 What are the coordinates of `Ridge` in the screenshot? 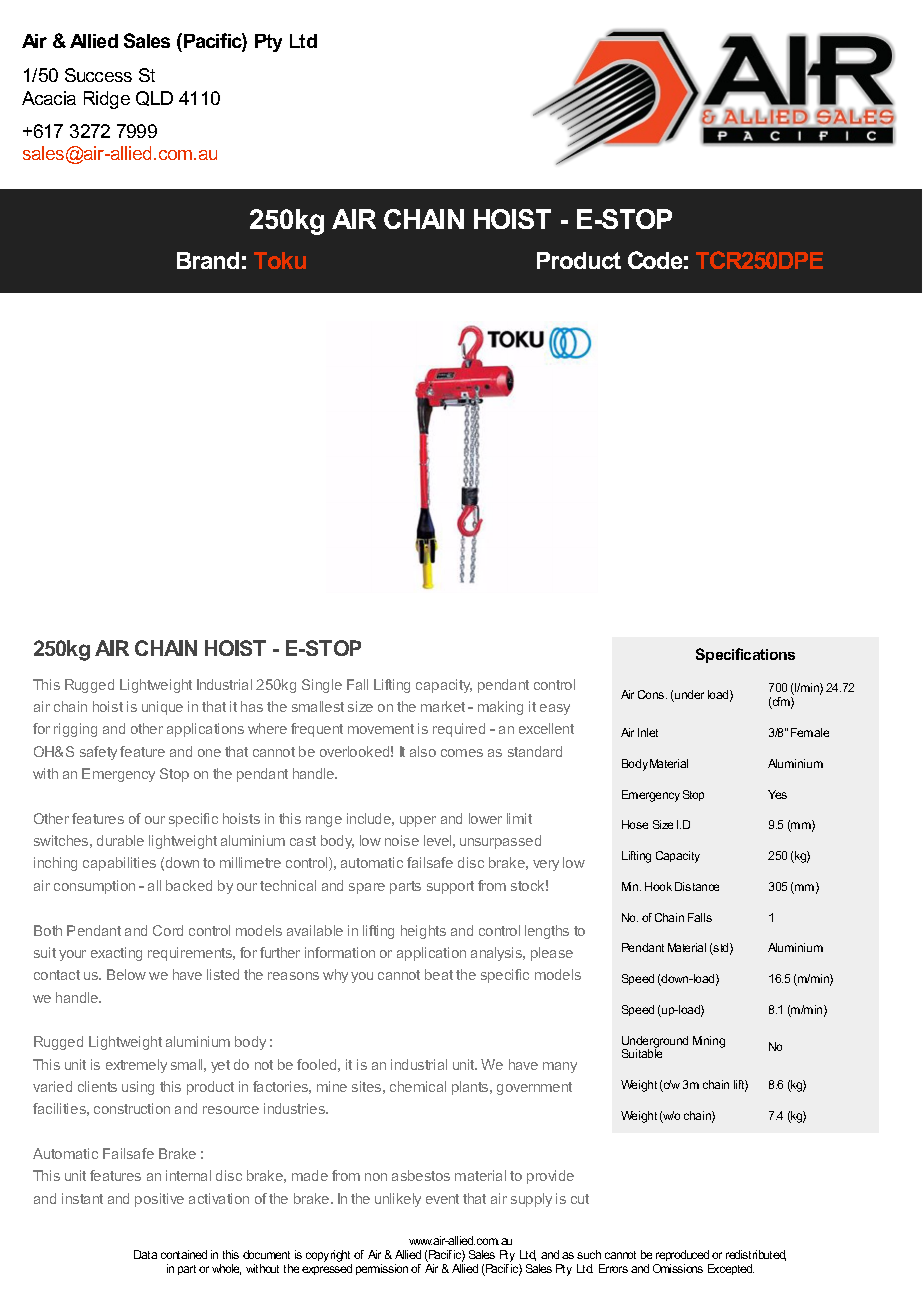 It's located at (107, 100).
